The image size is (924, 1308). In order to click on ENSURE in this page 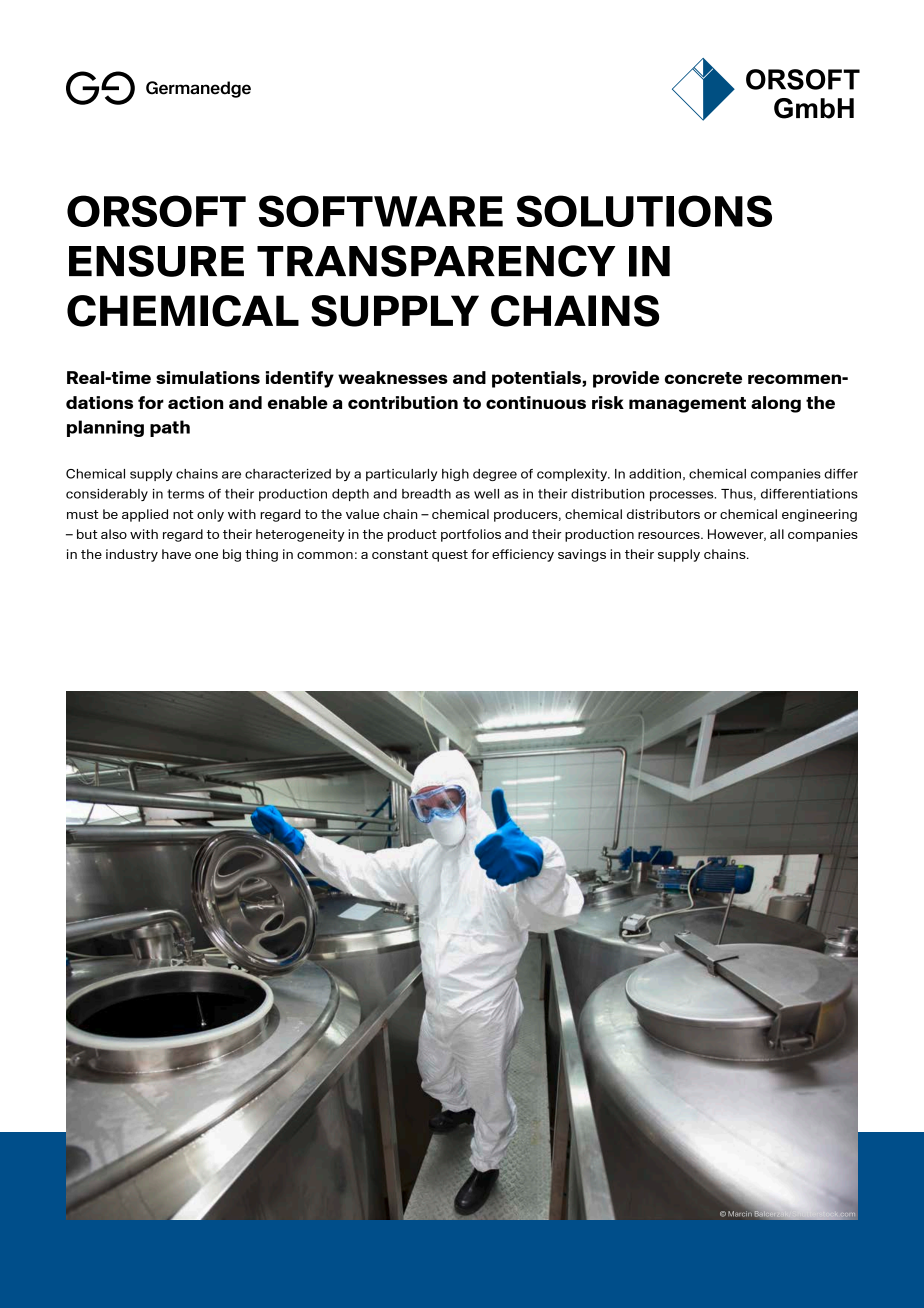, I will do `click(156, 261)`.
